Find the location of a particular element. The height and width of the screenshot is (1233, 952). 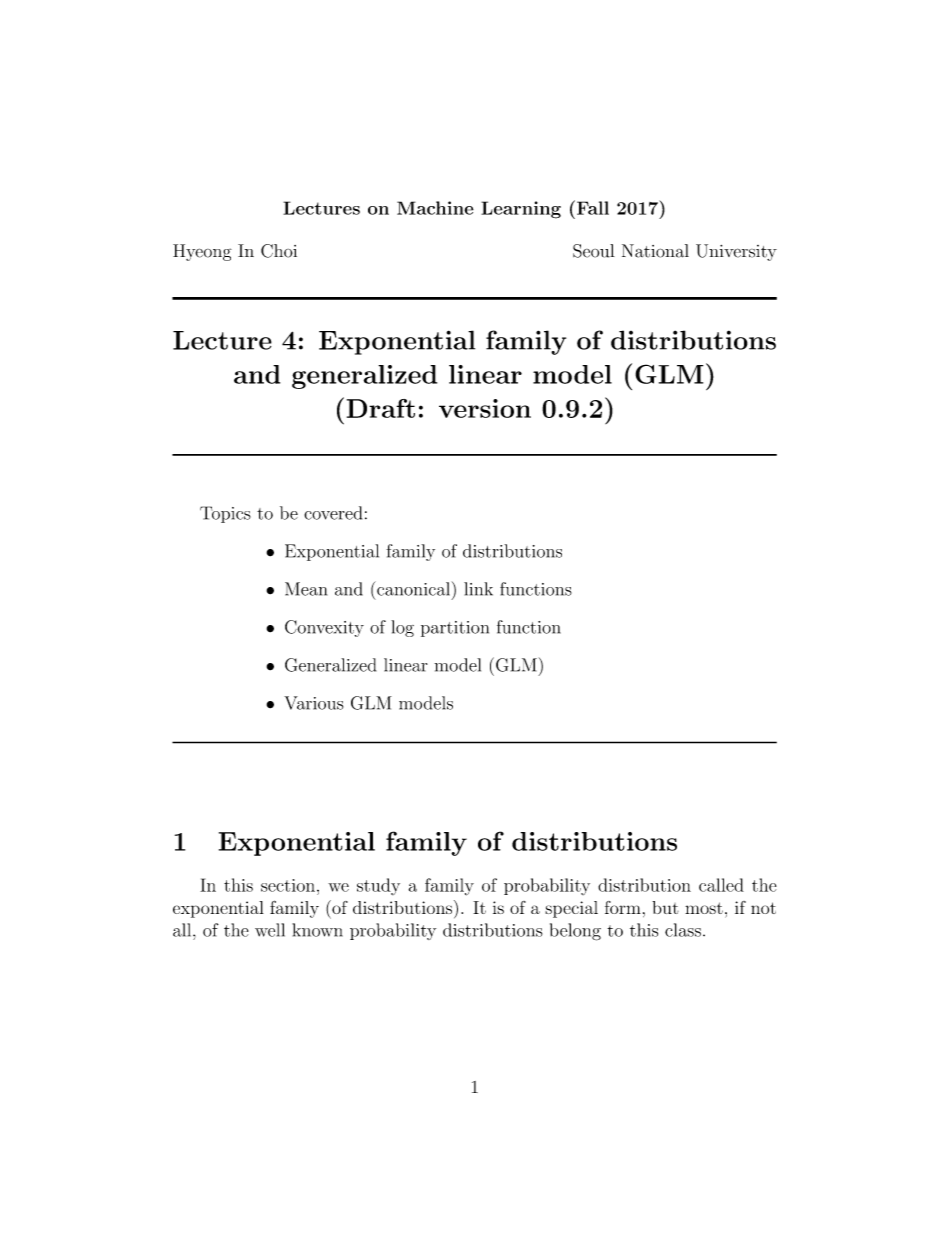

National is located at coordinates (655, 251).
